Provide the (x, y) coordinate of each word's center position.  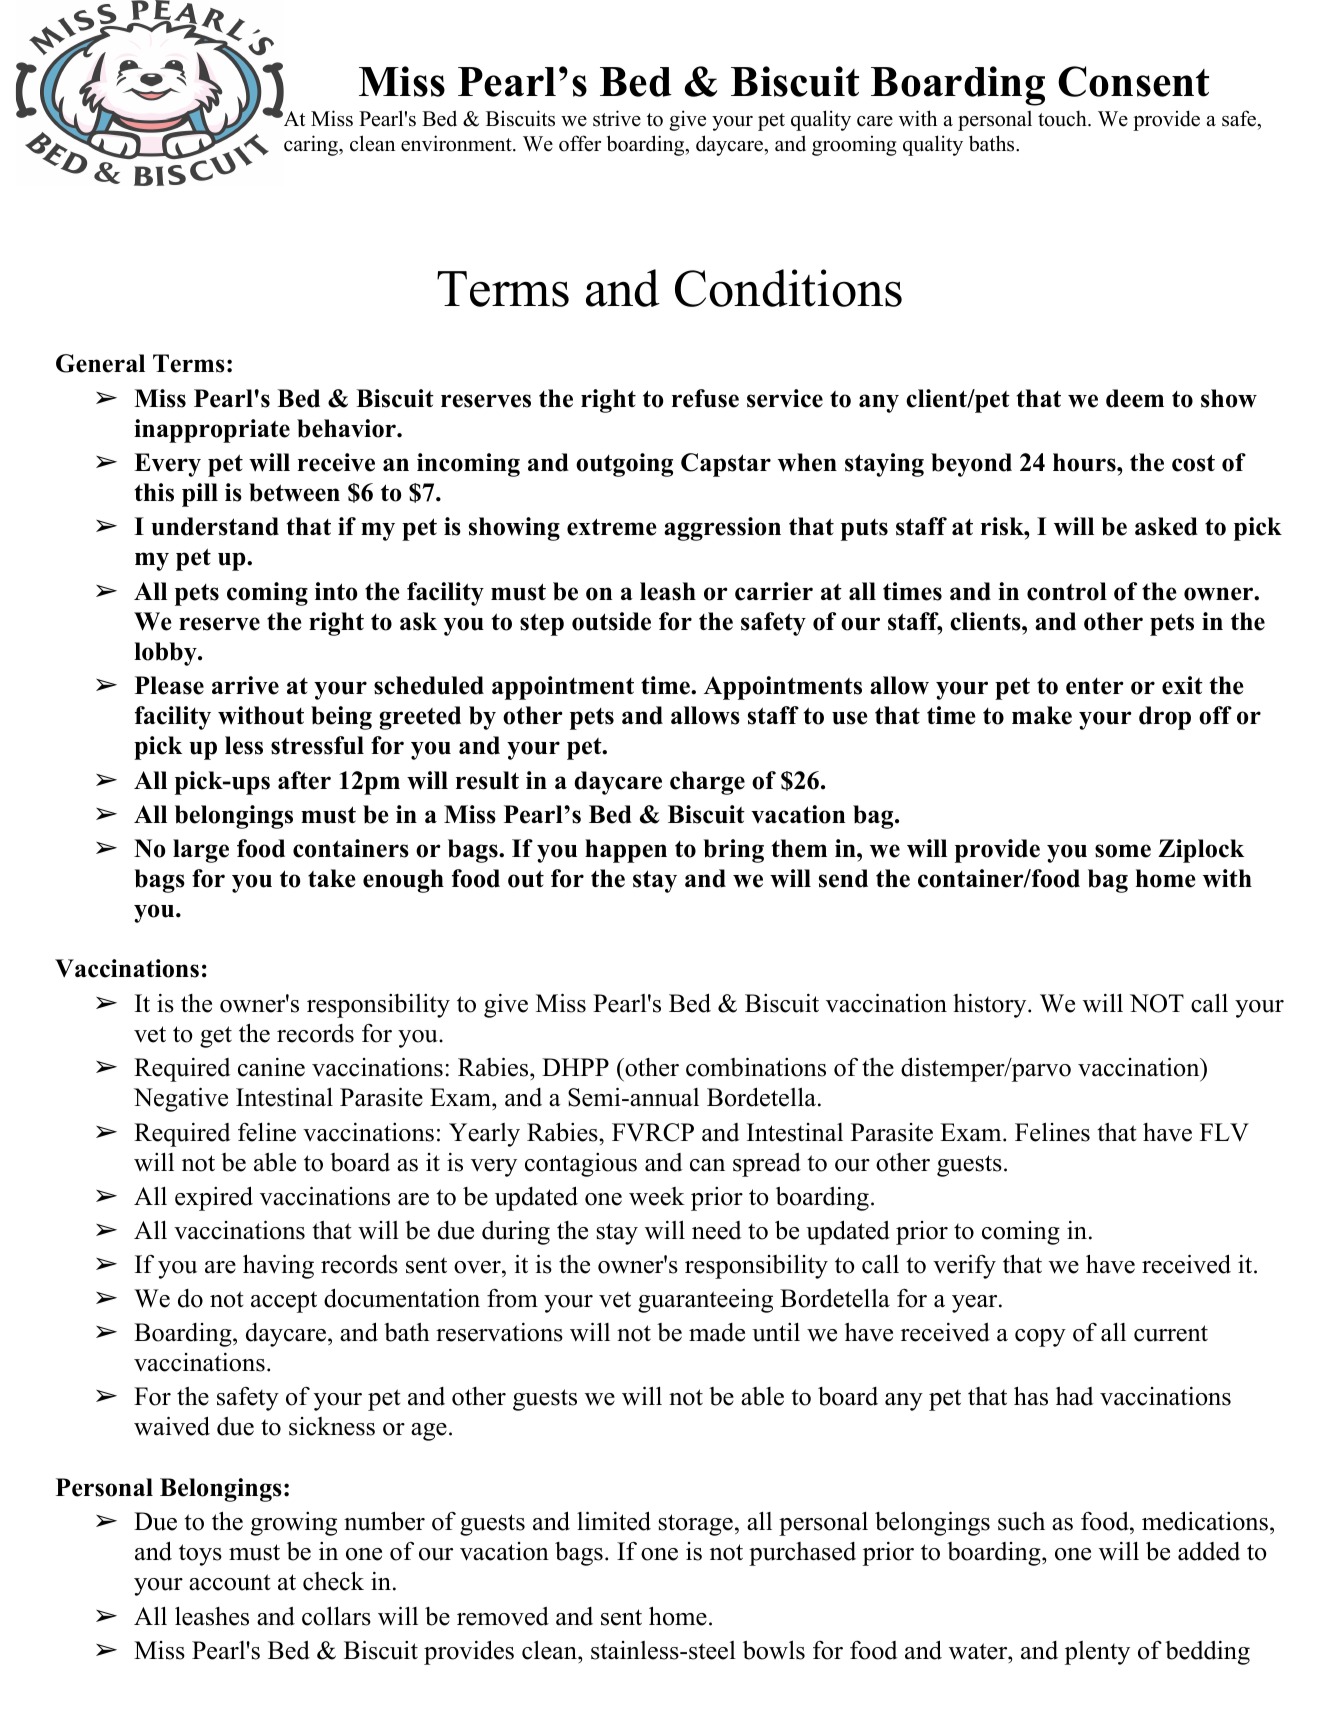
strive (617, 118)
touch (1063, 118)
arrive (245, 685)
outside (611, 621)
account (229, 1582)
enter (1095, 686)
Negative (181, 1099)
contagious (581, 1165)
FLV (1224, 1132)
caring (312, 145)
